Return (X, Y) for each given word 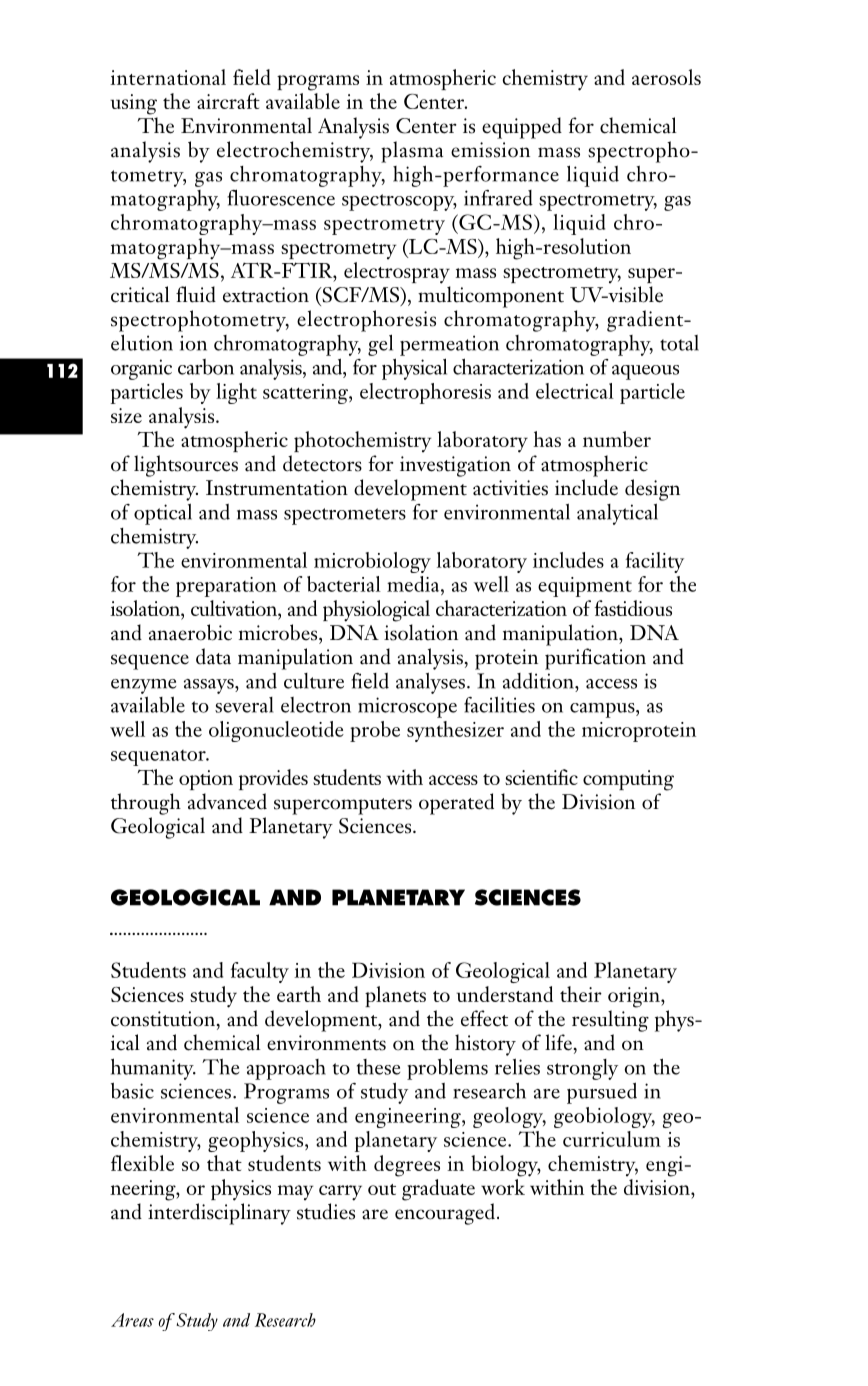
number (617, 439)
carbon (206, 367)
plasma (412, 152)
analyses (430, 683)
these (378, 1067)
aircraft (228, 101)
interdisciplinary (219, 1214)
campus (603, 710)
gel (380, 345)
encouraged (445, 1214)
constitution (164, 1020)
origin (635, 997)
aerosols (666, 77)
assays (210, 686)
